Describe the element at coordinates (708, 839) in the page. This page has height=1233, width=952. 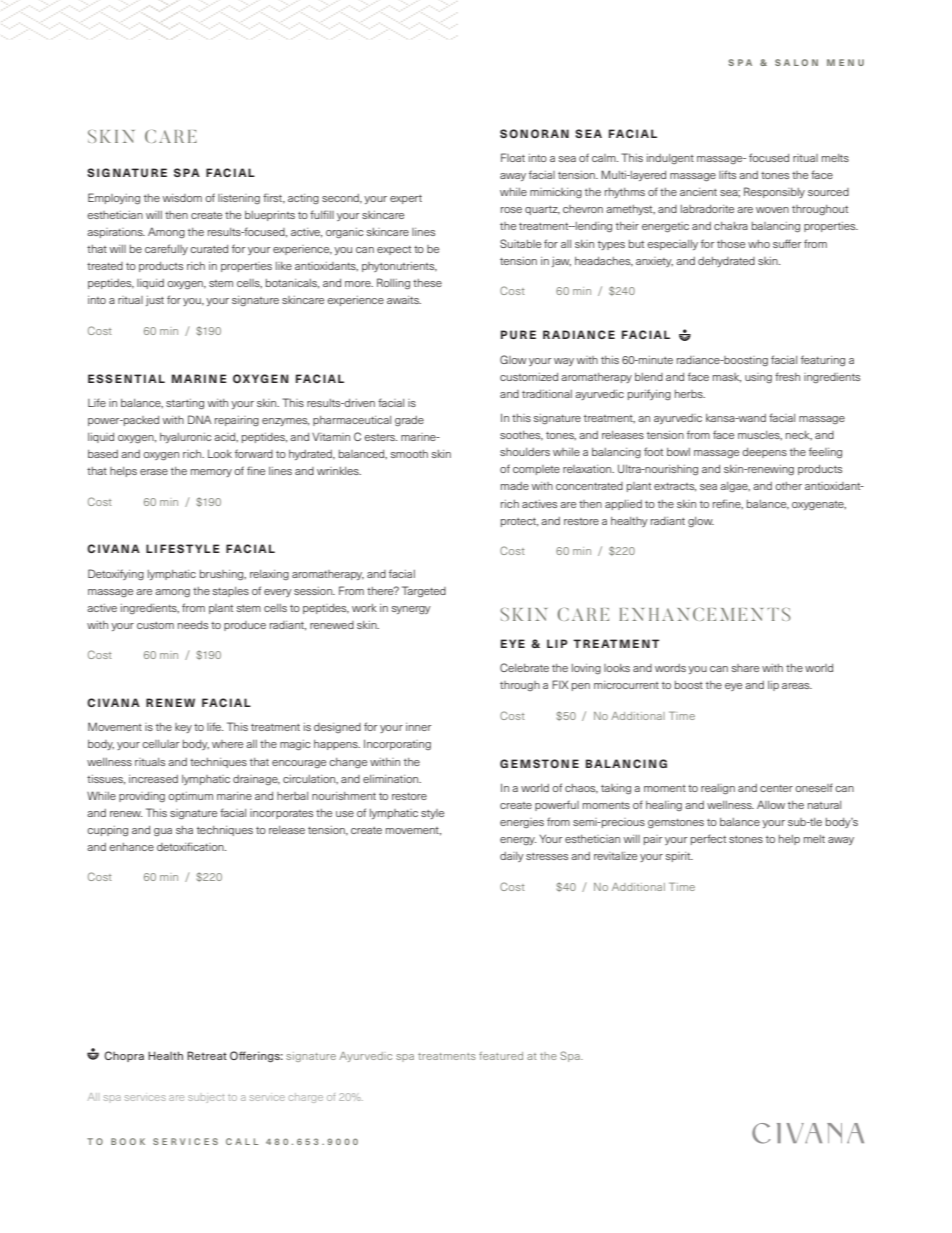
I see `perfect` at that location.
